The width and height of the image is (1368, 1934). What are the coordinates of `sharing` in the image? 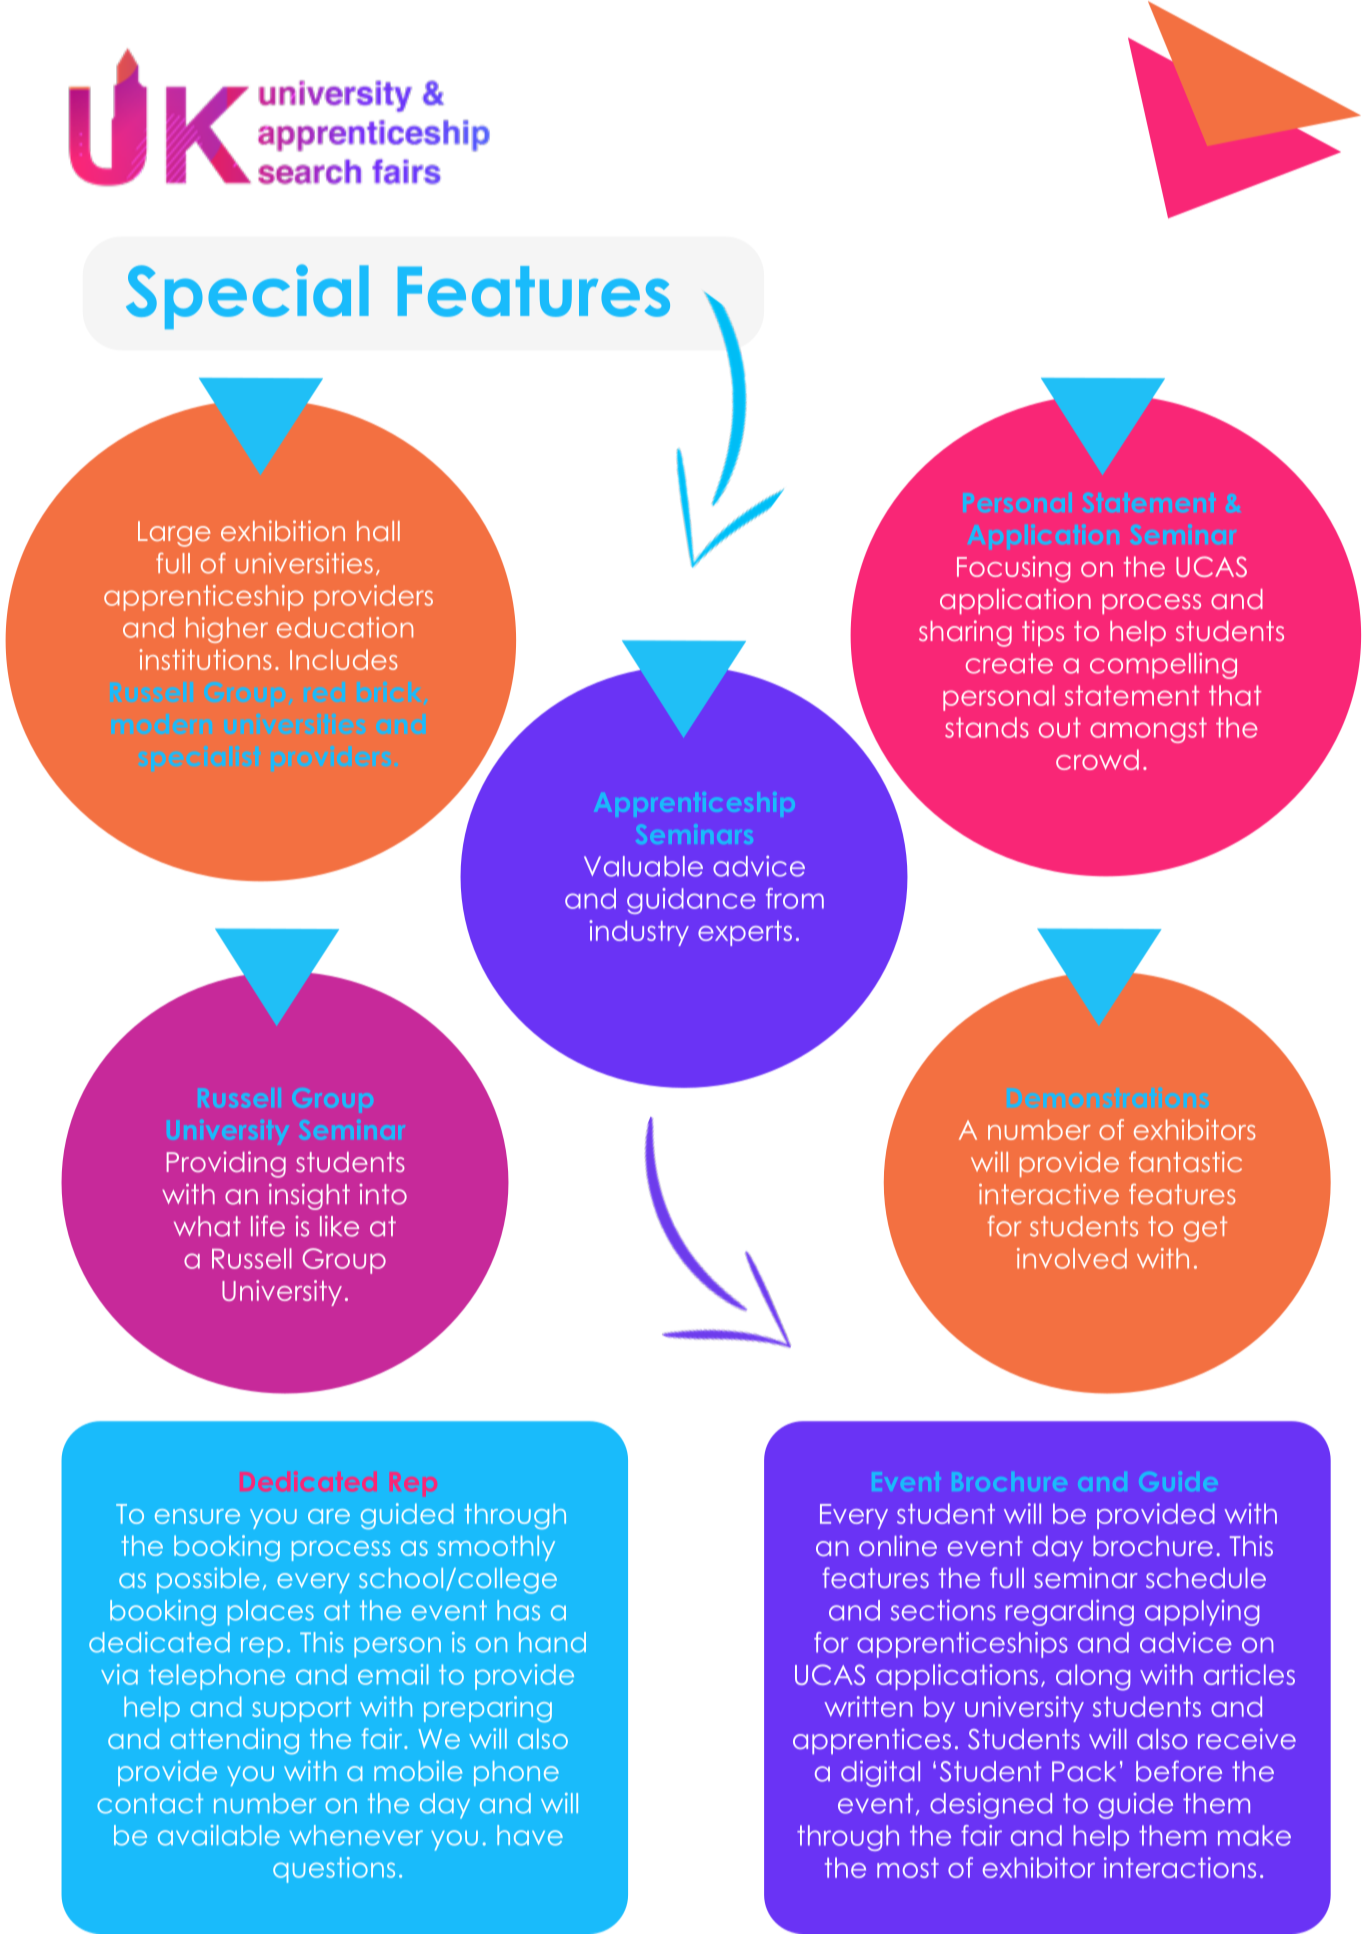 It's located at (965, 633).
